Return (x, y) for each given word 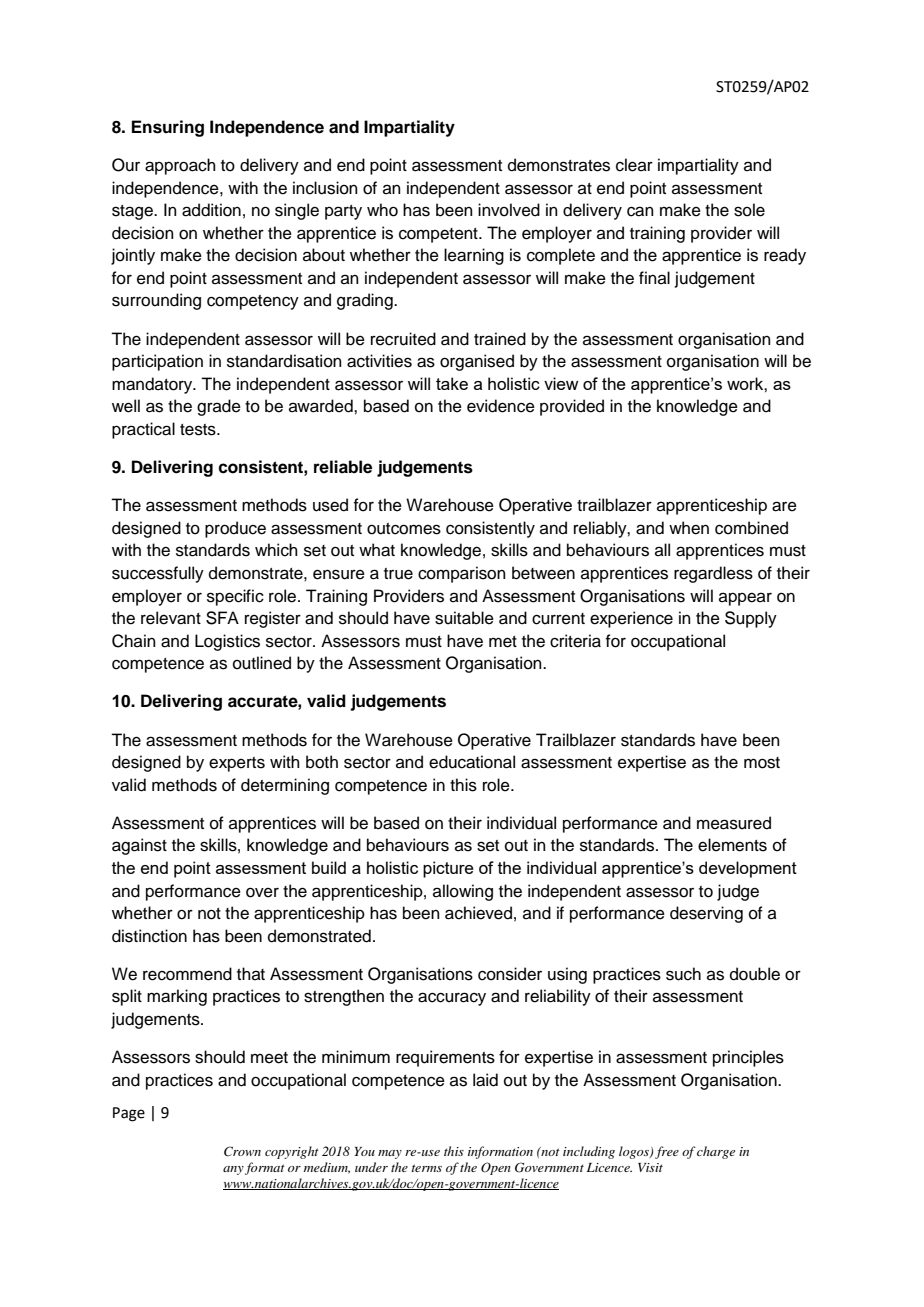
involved (509, 210)
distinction (149, 936)
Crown (242, 1151)
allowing (463, 892)
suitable (464, 618)
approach (180, 166)
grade (219, 407)
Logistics (227, 642)
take (452, 383)
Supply (751, 619)
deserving (706, 914)
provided (572, 407)
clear (634, 165)
